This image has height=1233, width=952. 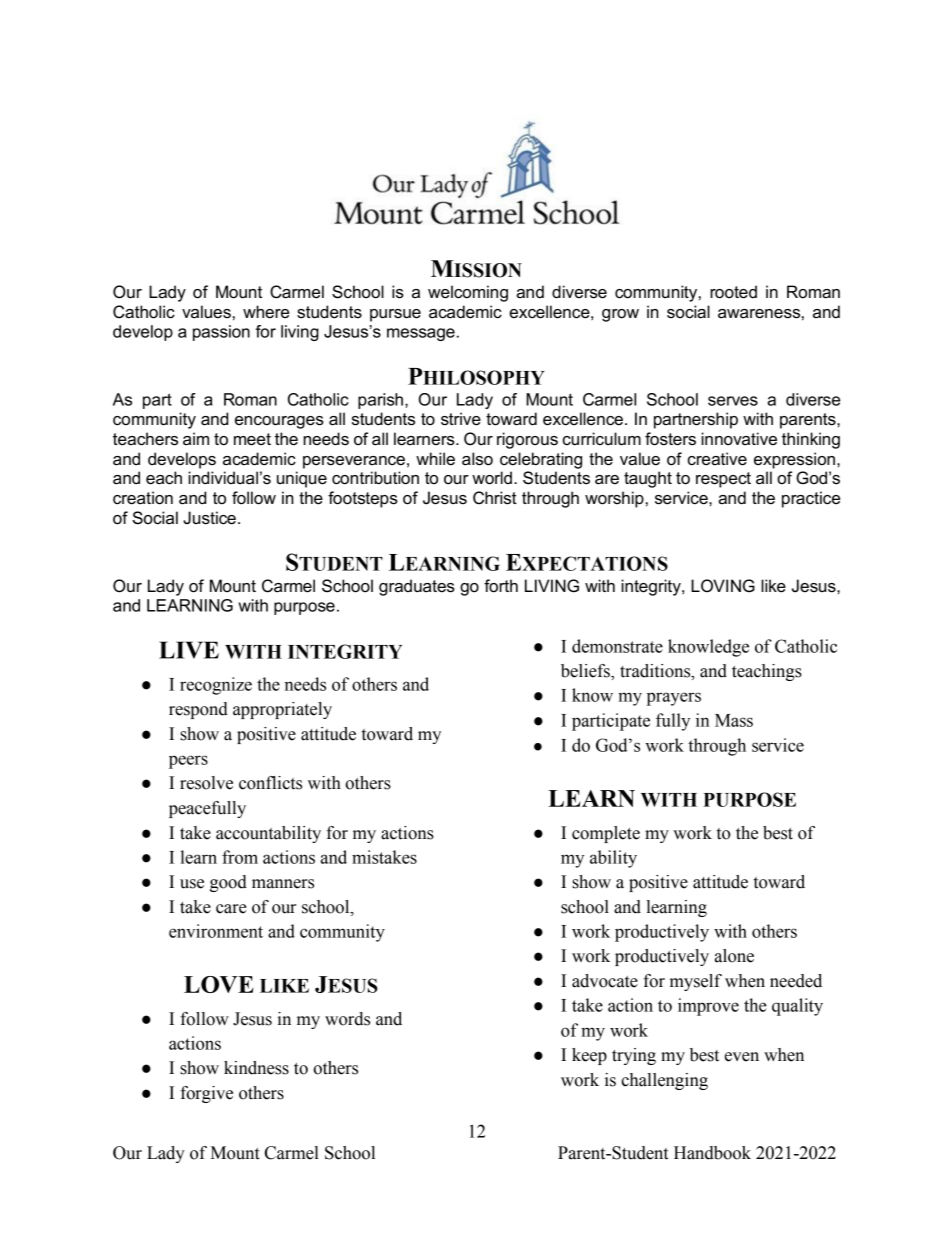 What do you see at coordinates (198, 710) in the image?
I see `respond` at bounding box center [198, 710].
